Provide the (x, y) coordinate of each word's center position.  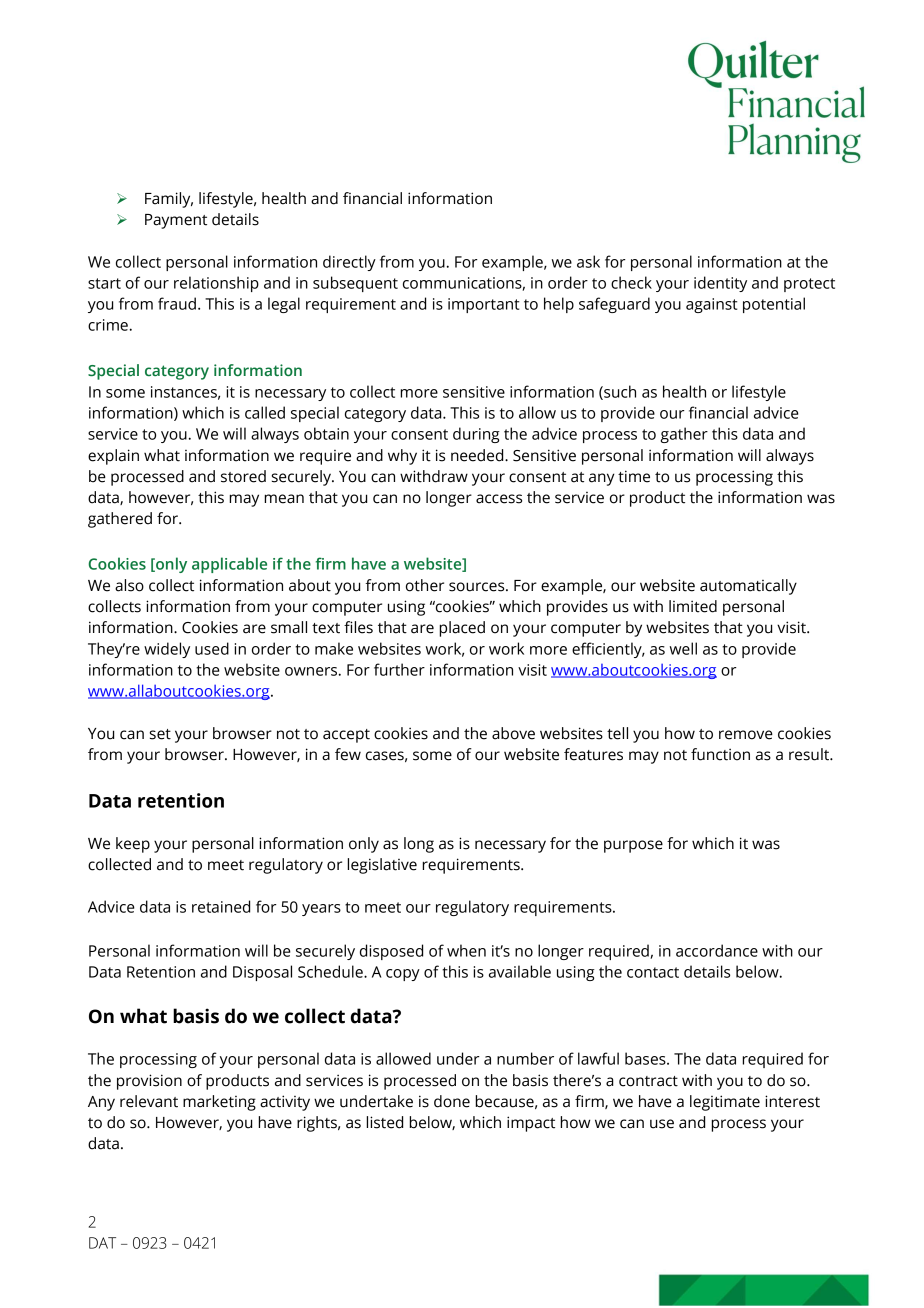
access (499, 499)
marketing (219, 1103)
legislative (382, 866)
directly (349, 263)
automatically (748, 587)
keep (133, 845)
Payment (176, 221)
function (720, 754)
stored (243, 476)
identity (720, 284)
